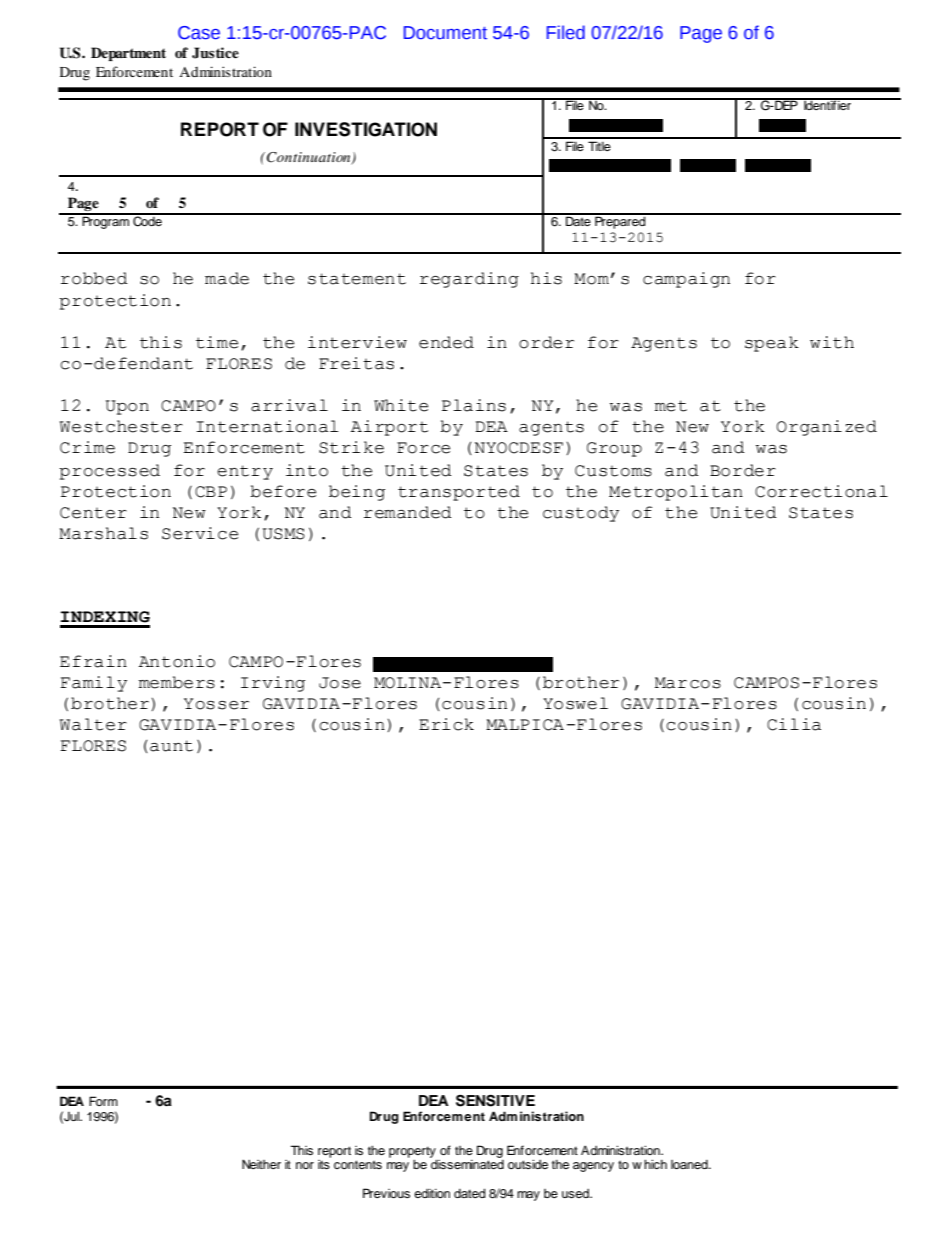  Describe the element at coordinates (177, 661) in the screenshot. I see `Antonio` at that location.
